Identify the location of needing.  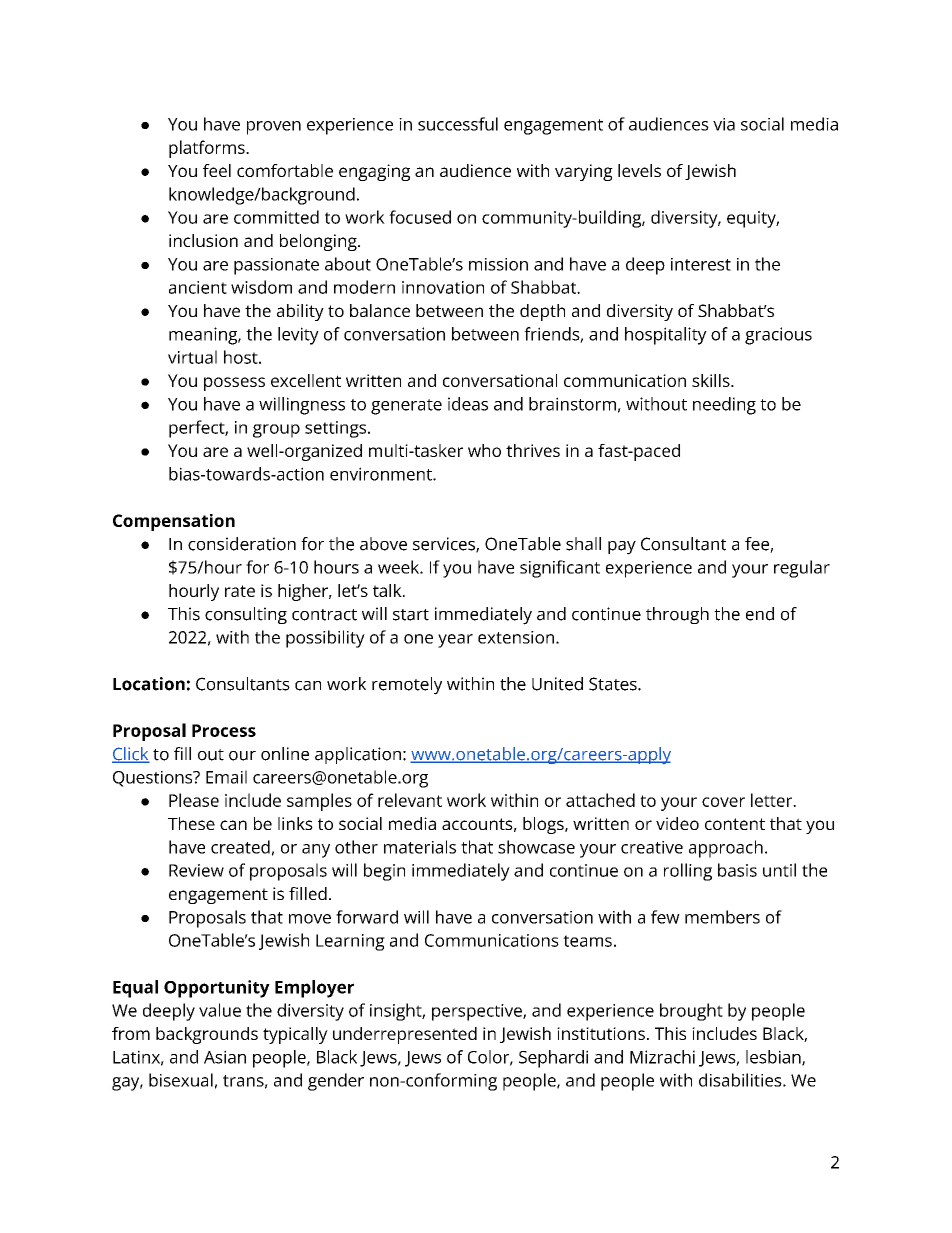
(724, 406).
